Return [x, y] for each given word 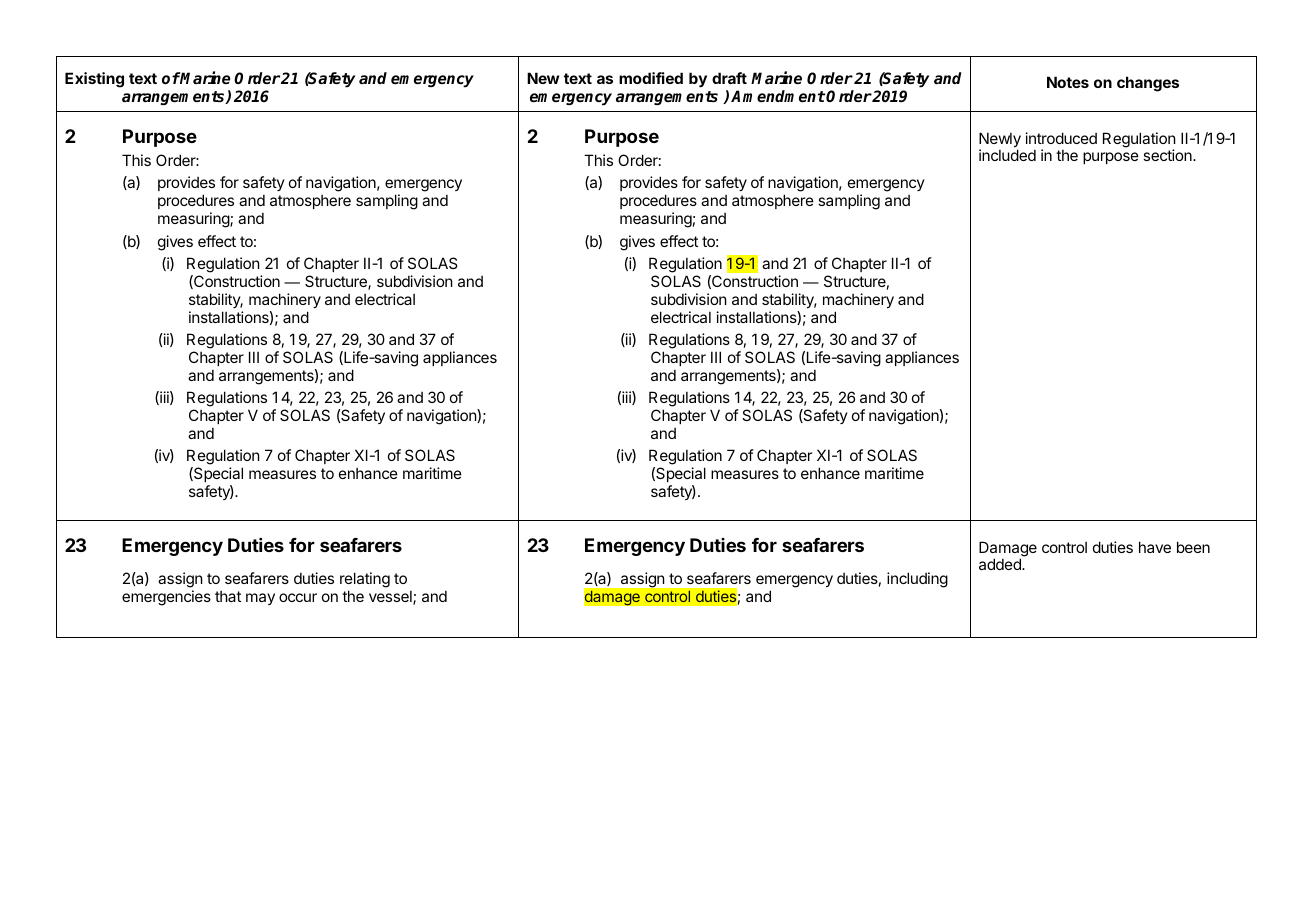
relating [365, 580]
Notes [1068, 82]
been [1193, 547]
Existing [94, 80]
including [917, 580]
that [228, 596]
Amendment [778, 96]
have [1155, 547]
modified [651, 78]
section [1168, 155]
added [1001, 564]
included [1007, 155]
